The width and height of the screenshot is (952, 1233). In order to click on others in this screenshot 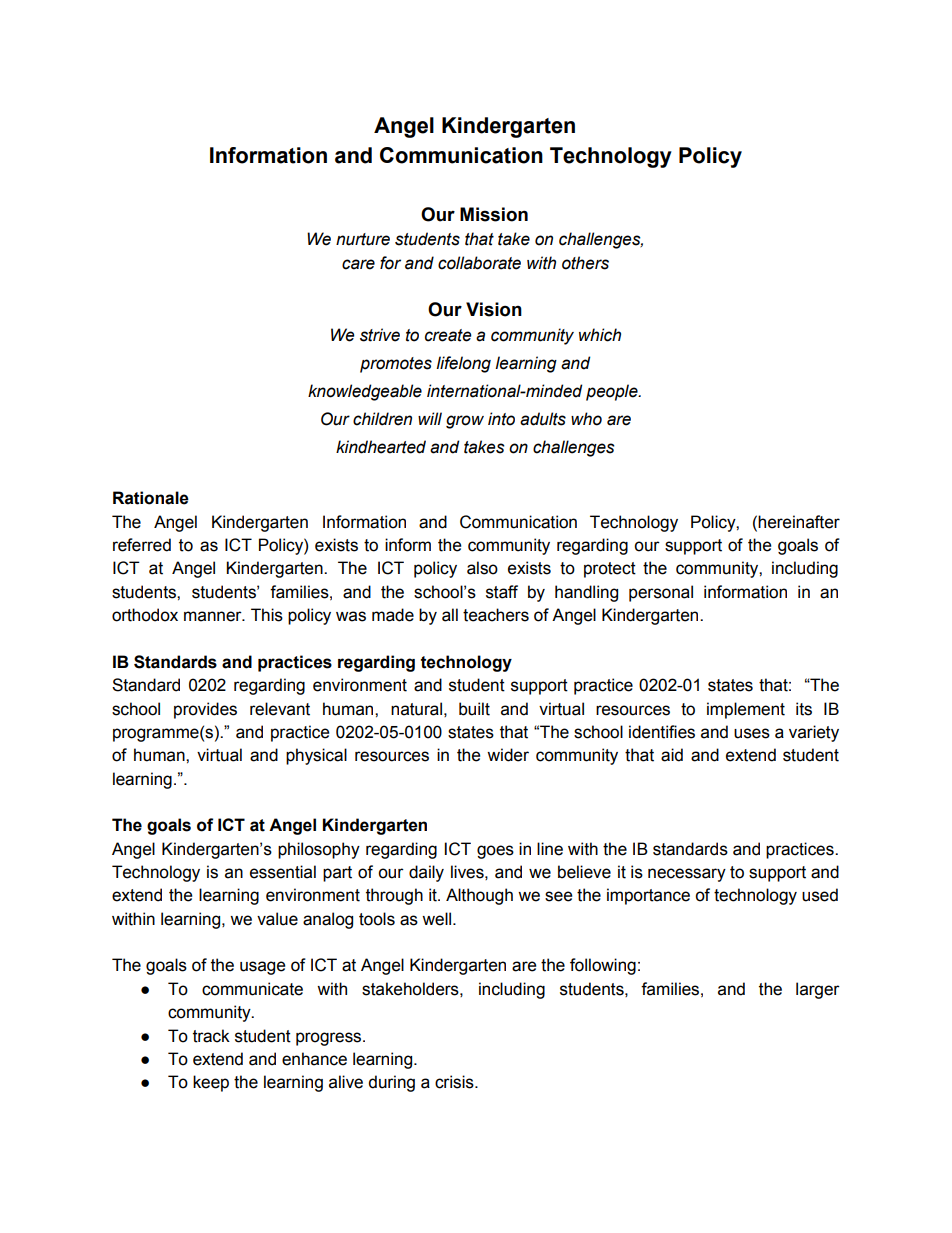, I will do `click(585, 263)`.
